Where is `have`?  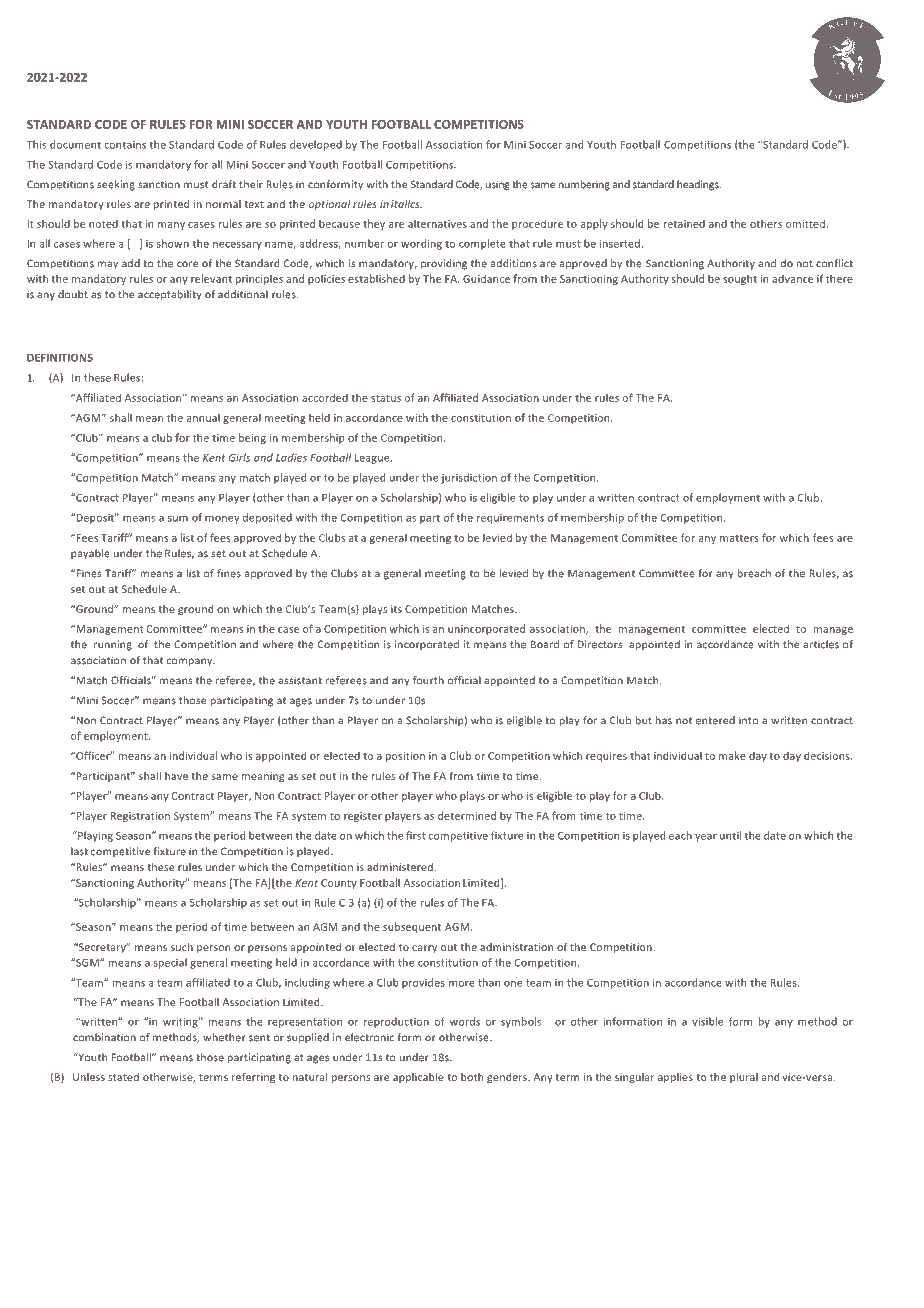 have is located at coordinates (176, 776).
